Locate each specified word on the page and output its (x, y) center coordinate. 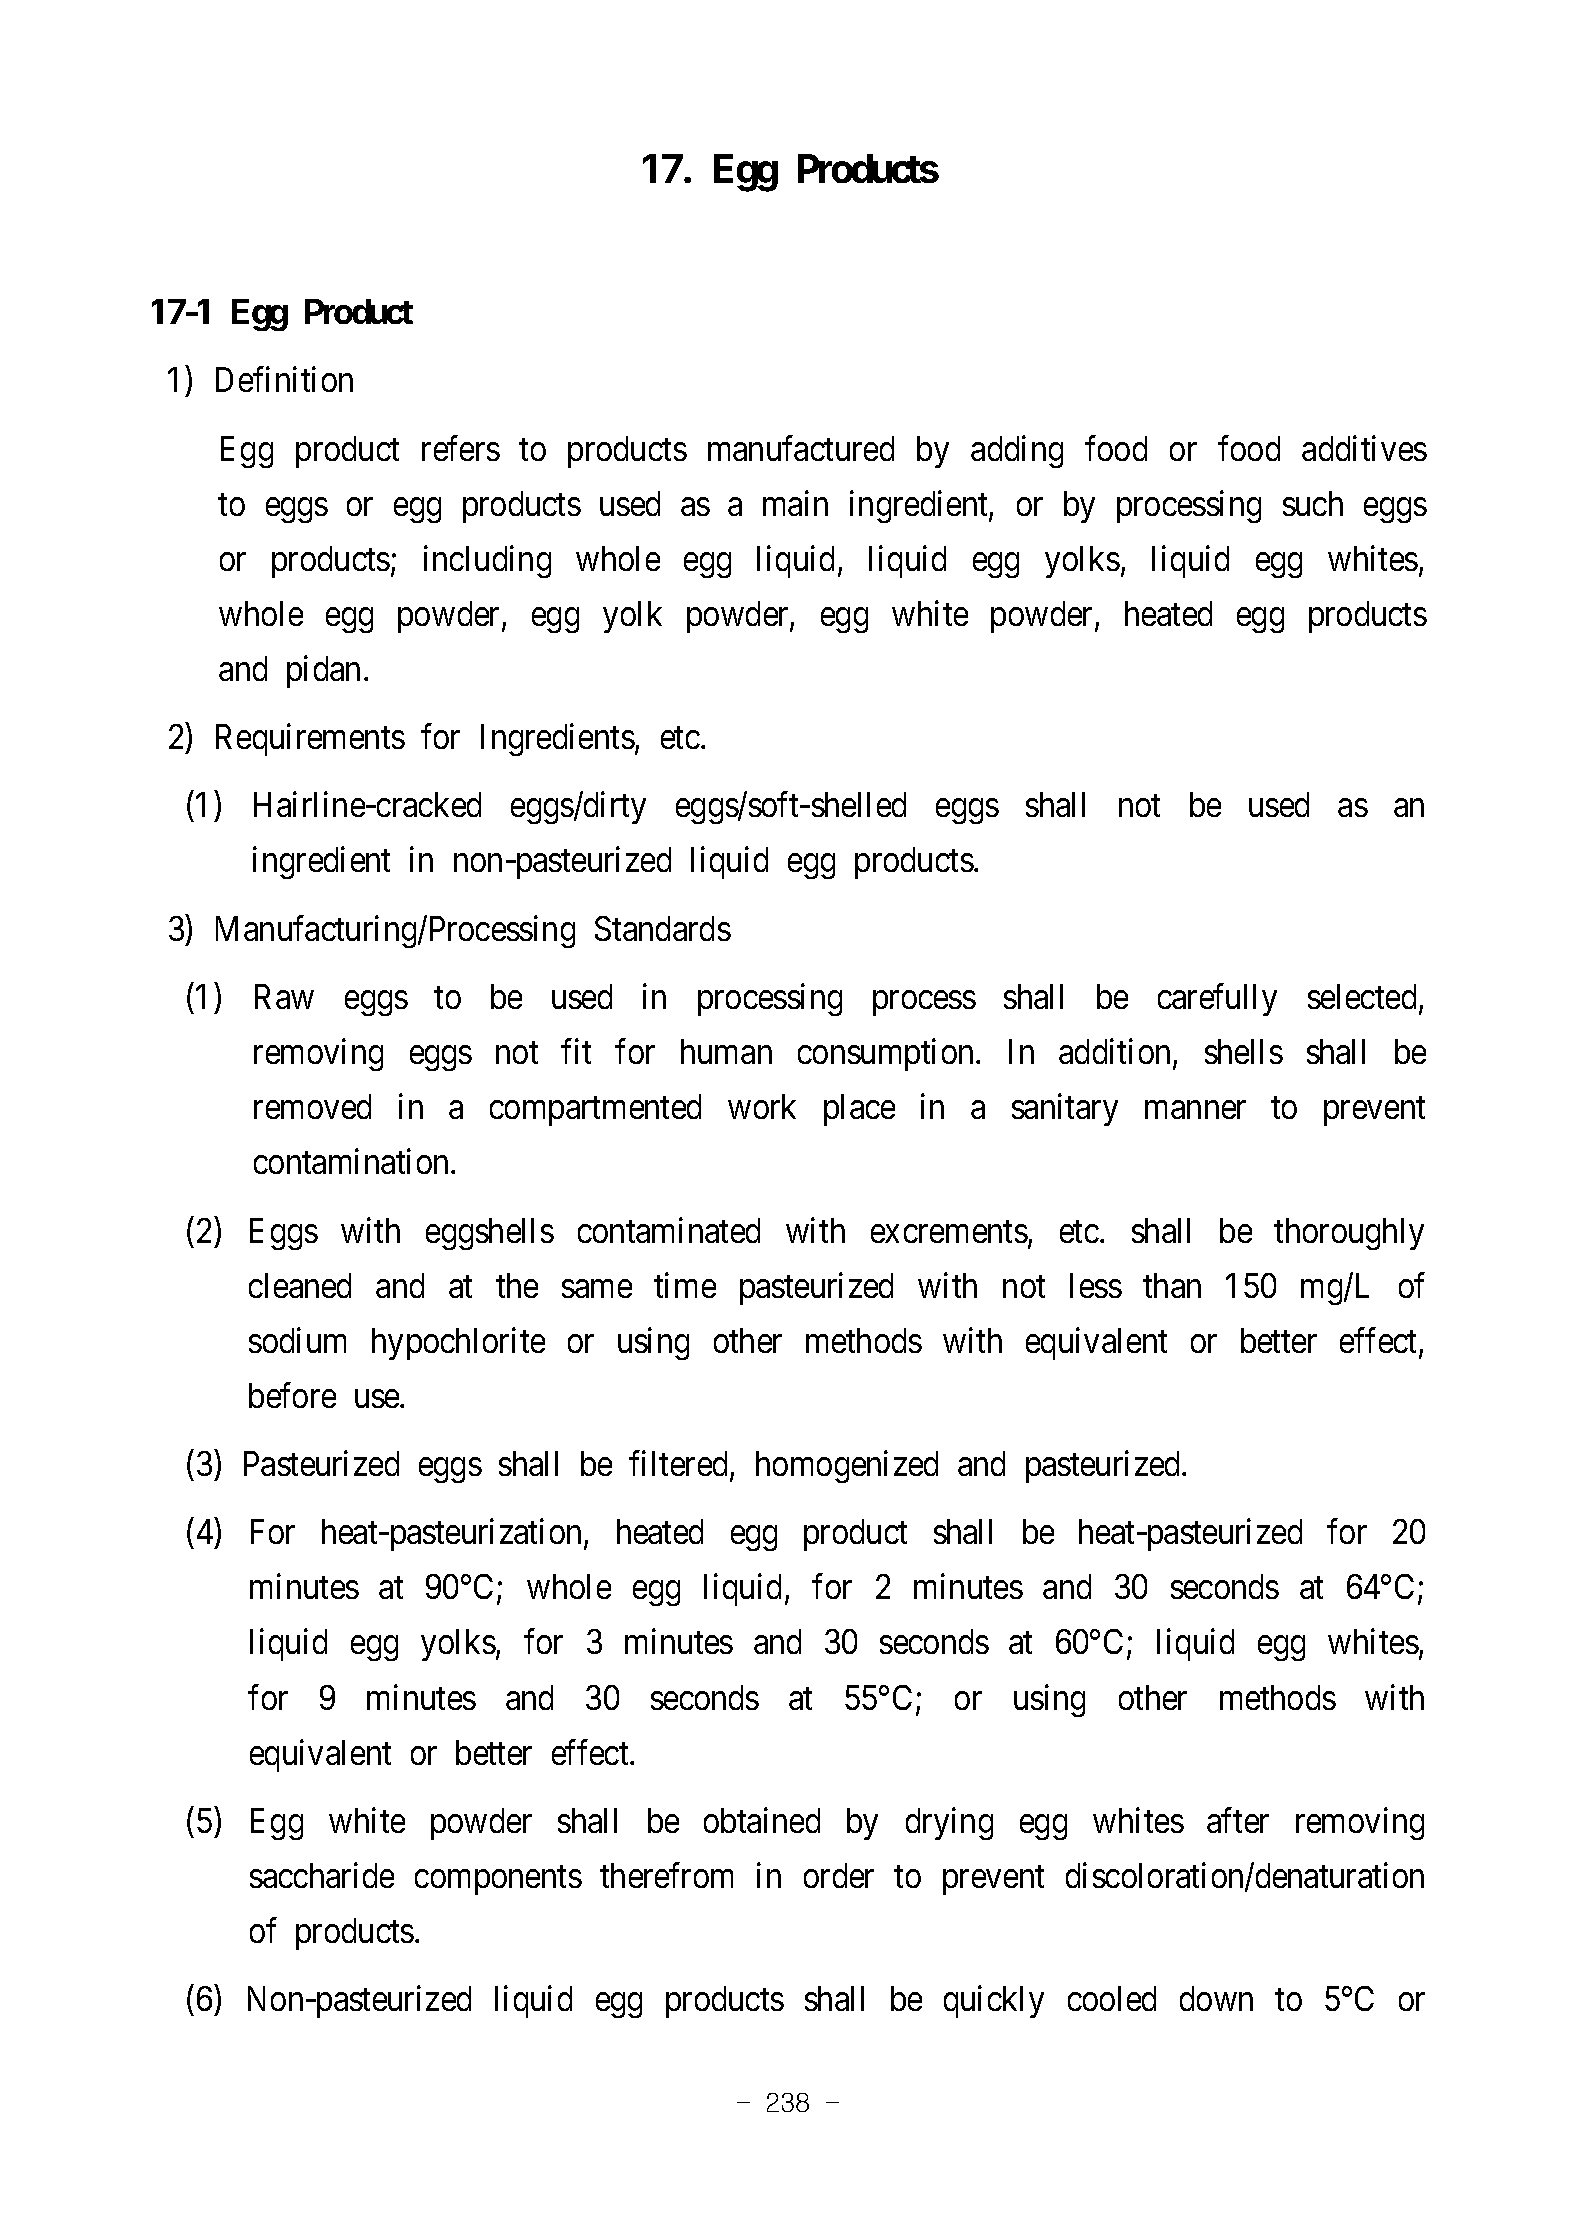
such (1313, 503)
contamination (353, 1161)
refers (461, 448)
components (498, 1880)
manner (1195, 1110)
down (1216, 1998)
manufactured (801, 448)
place (859, 1110)
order (839, 1875)
